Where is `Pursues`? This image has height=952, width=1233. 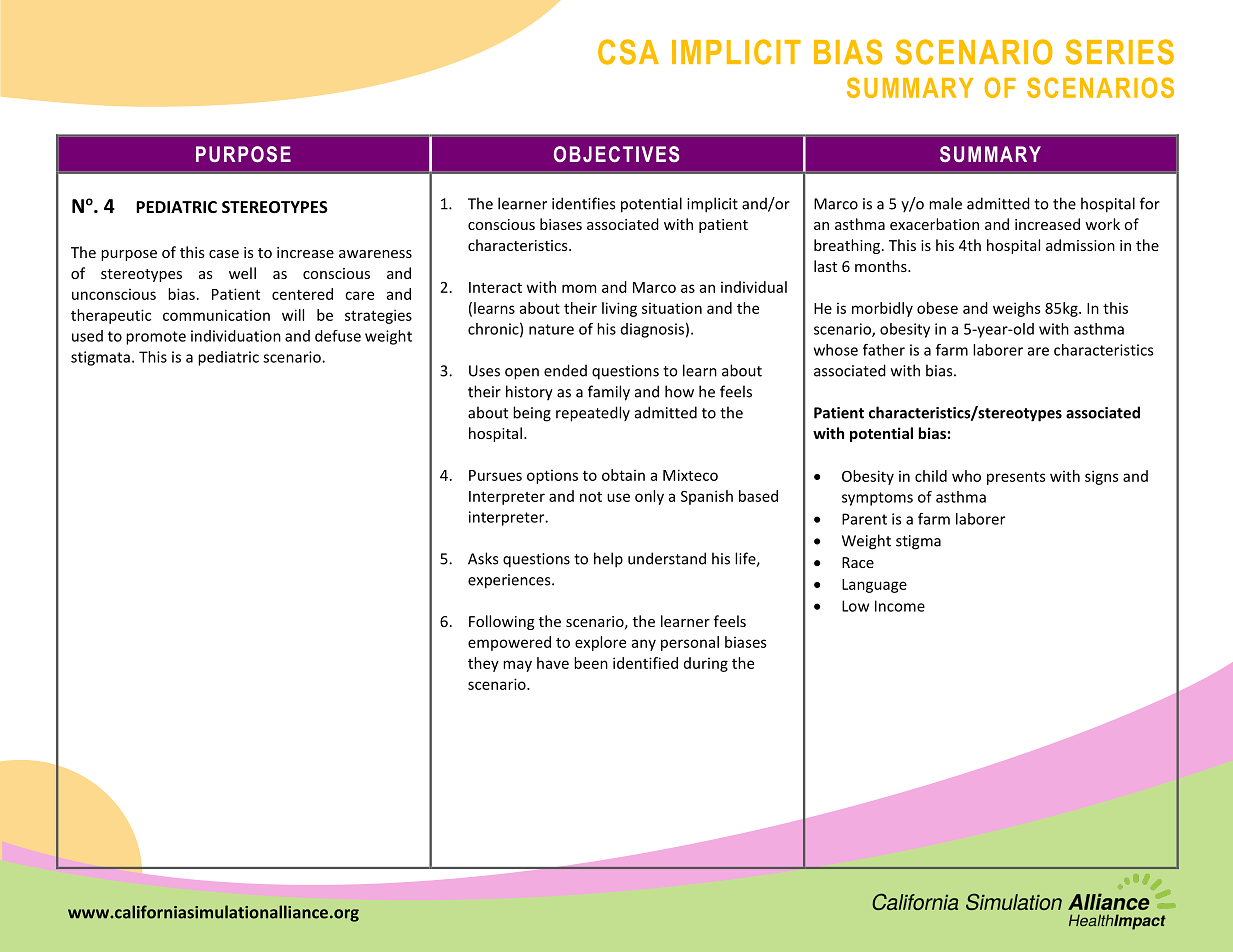
Pursues is located at coordinates (495, 475).
